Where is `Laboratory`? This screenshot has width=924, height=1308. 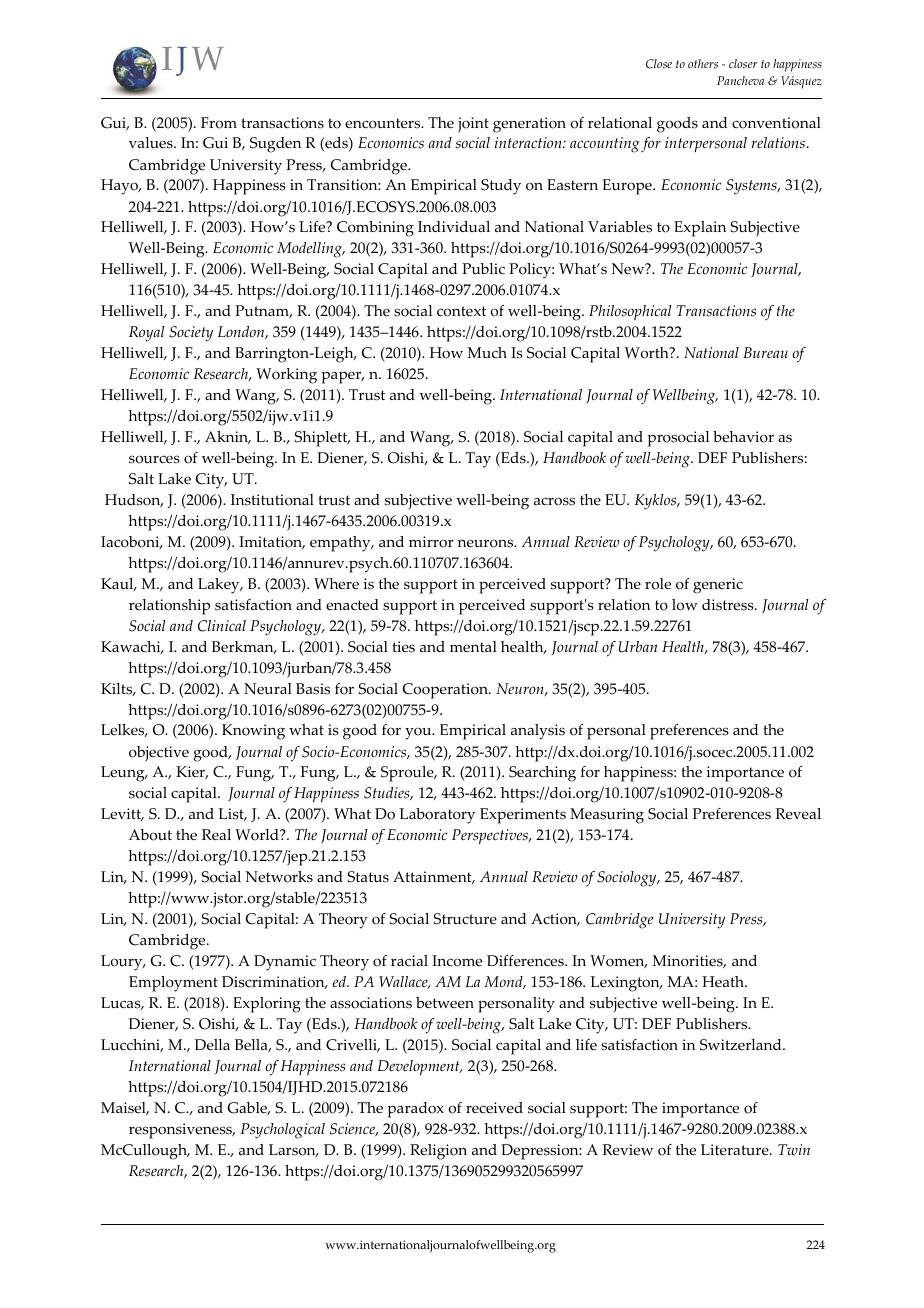
Laboratory is located at coordinates (437, 816).
